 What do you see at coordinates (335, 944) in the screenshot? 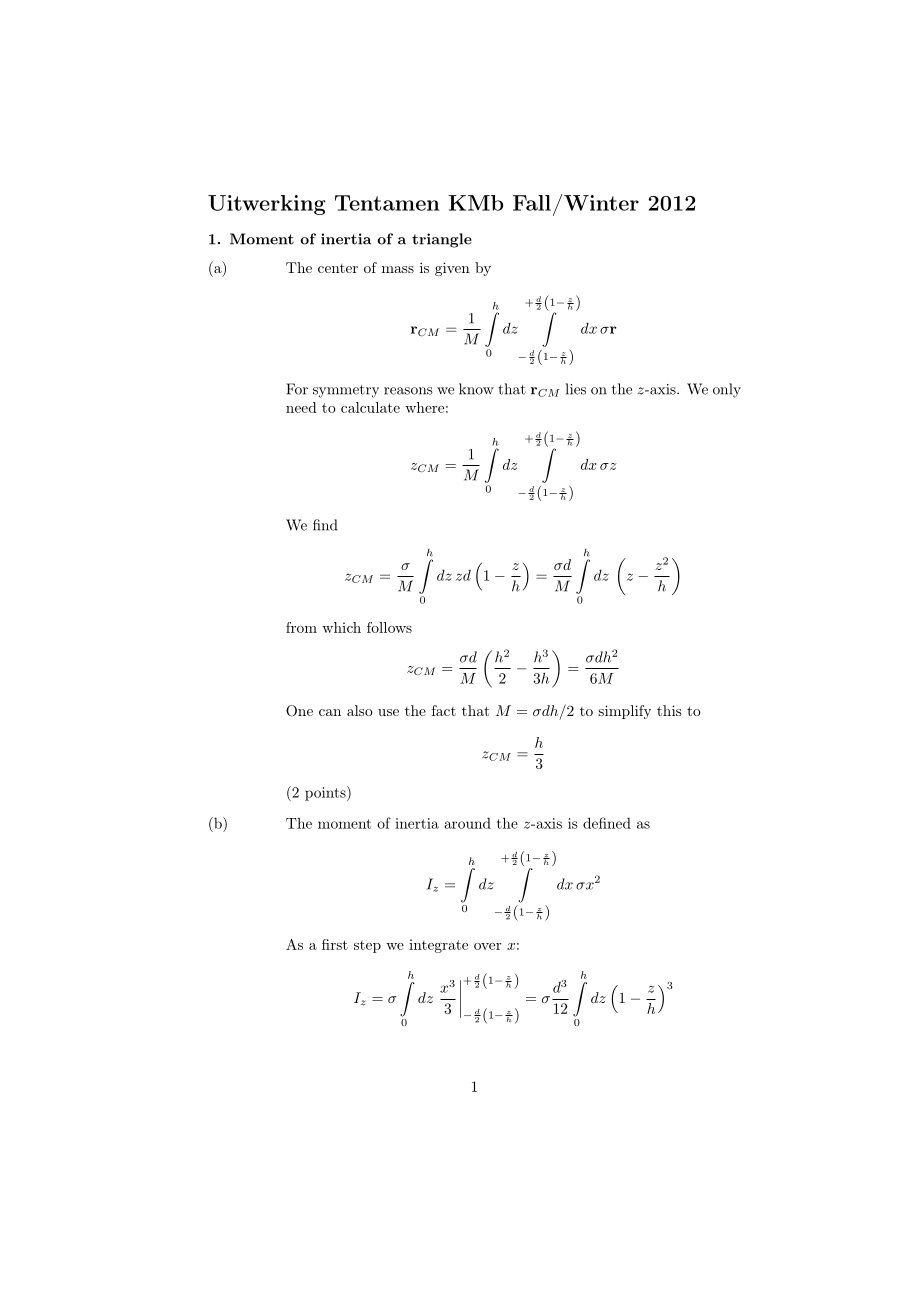
I see `first` at bounding box center [335, 944].
